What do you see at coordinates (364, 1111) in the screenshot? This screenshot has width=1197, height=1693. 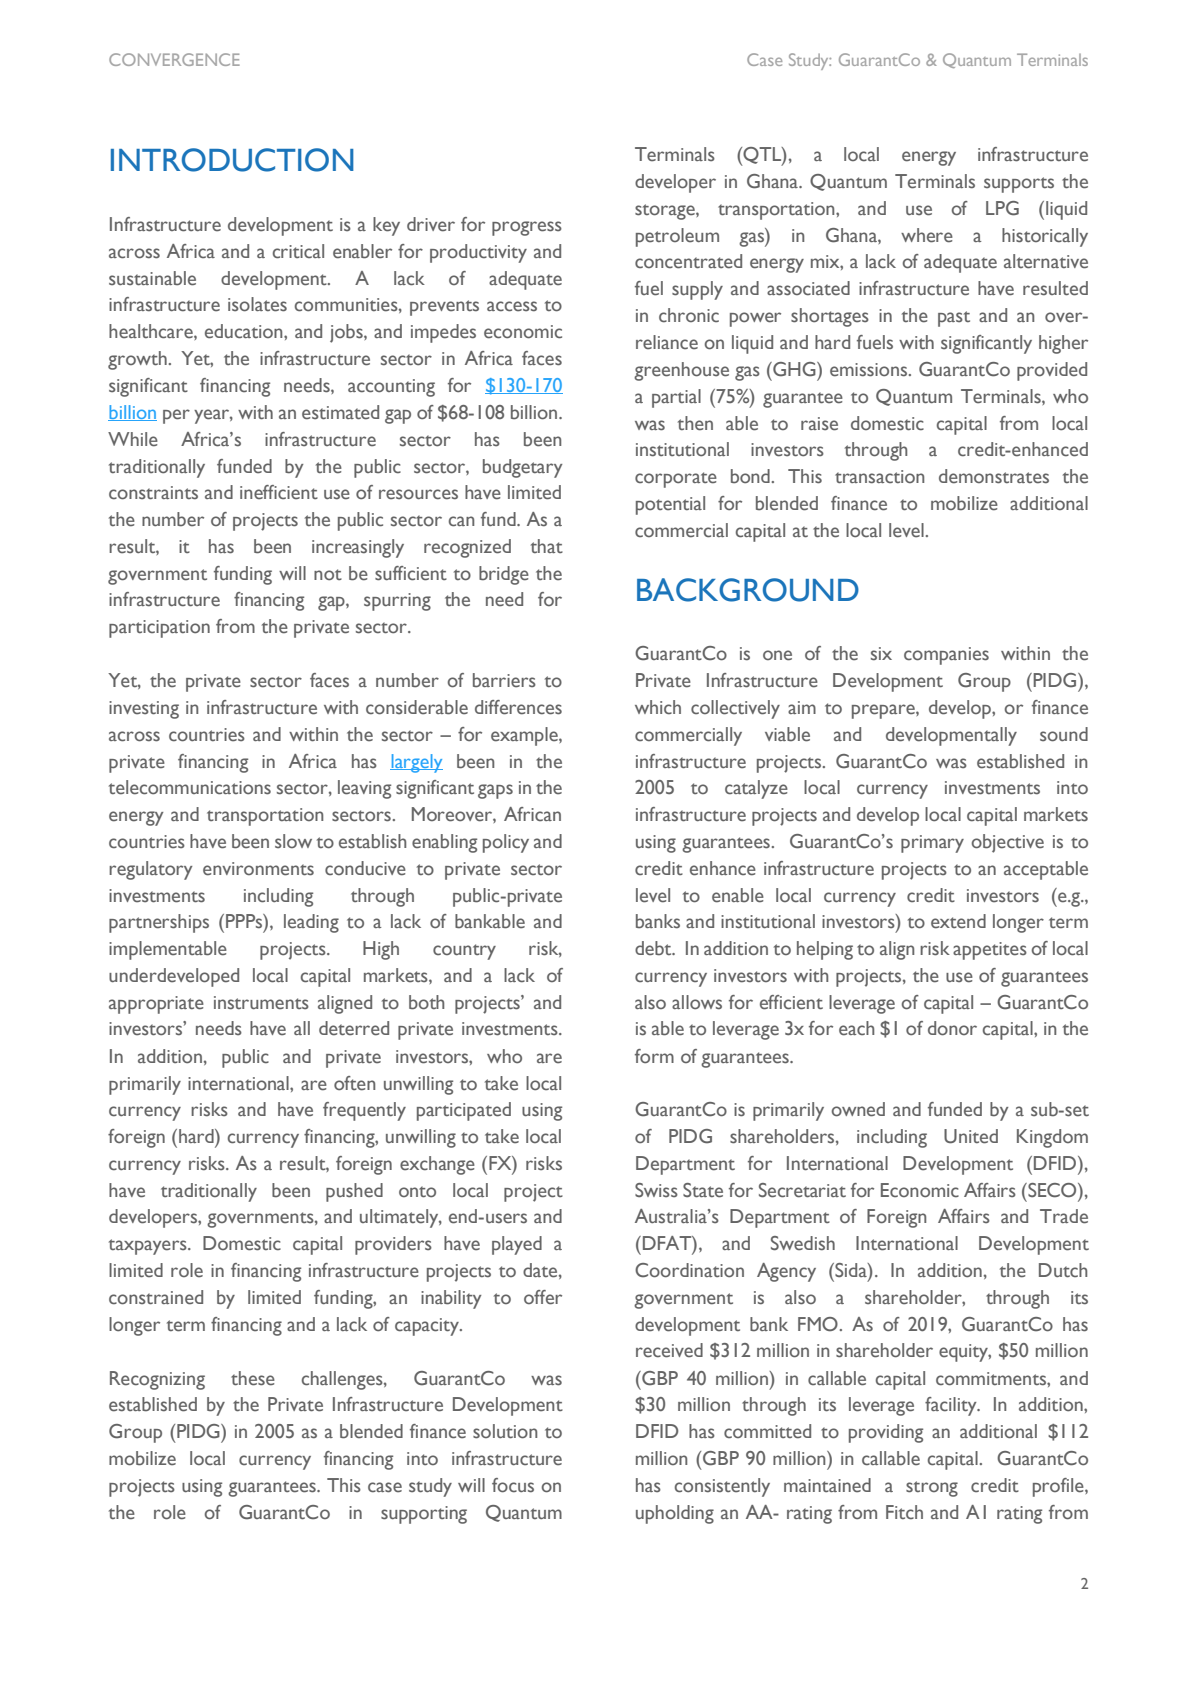 I see `frequently` at bounding box center [364, 1111].
